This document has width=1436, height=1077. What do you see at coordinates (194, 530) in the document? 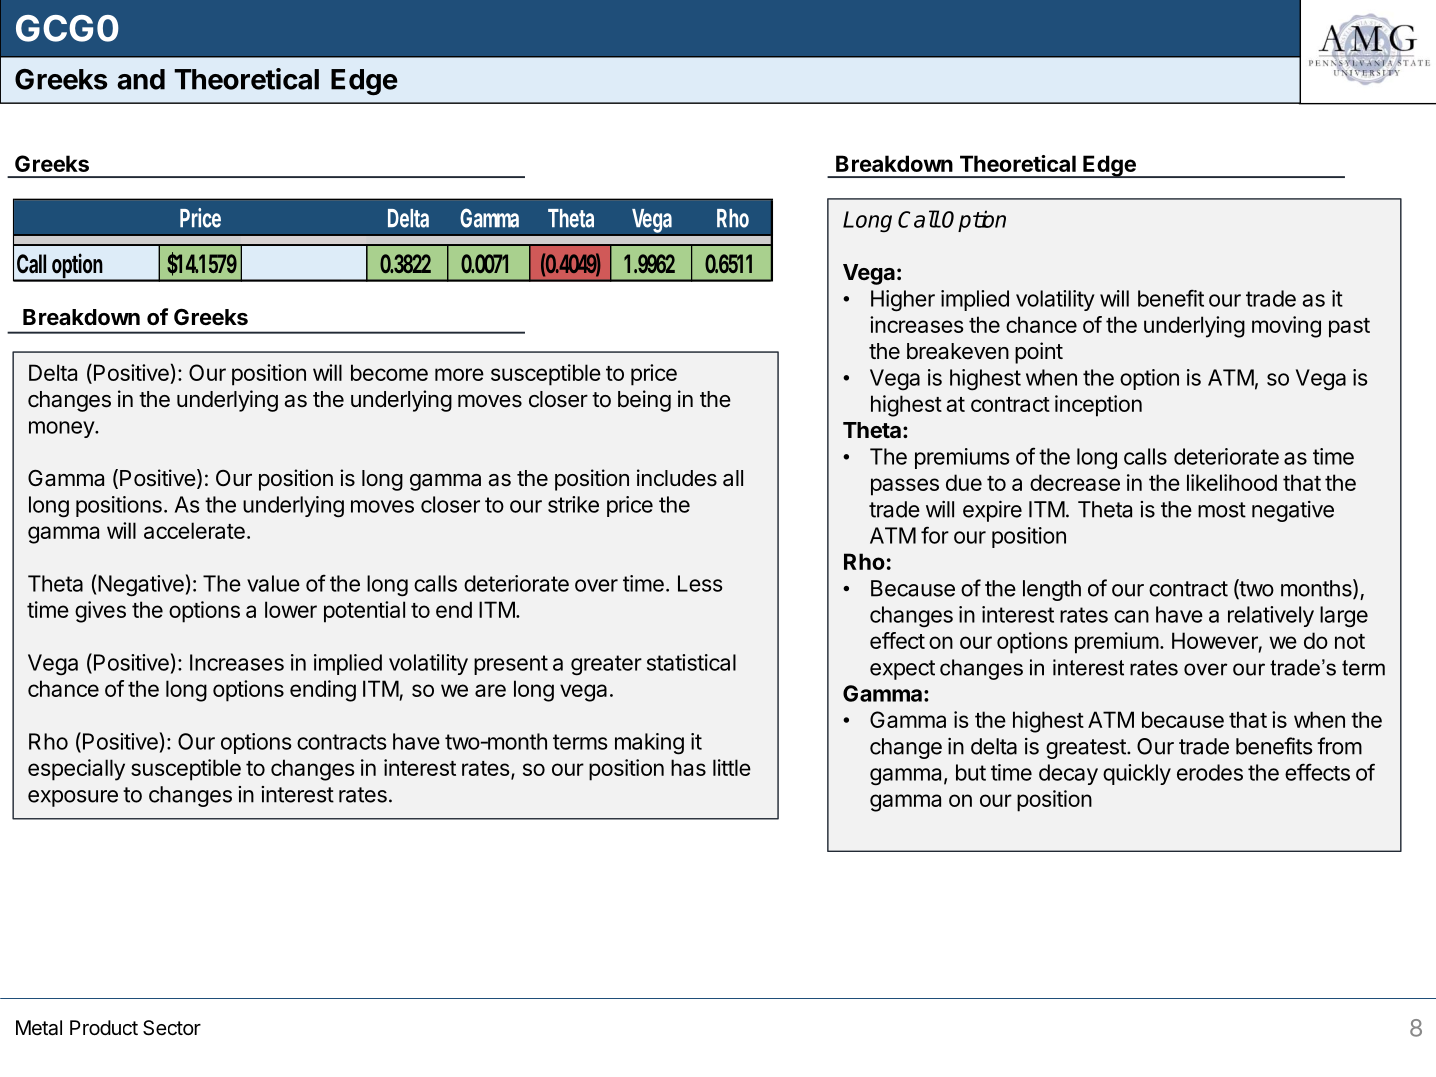
I see `accelerate` at bounding box center [194, 530].
